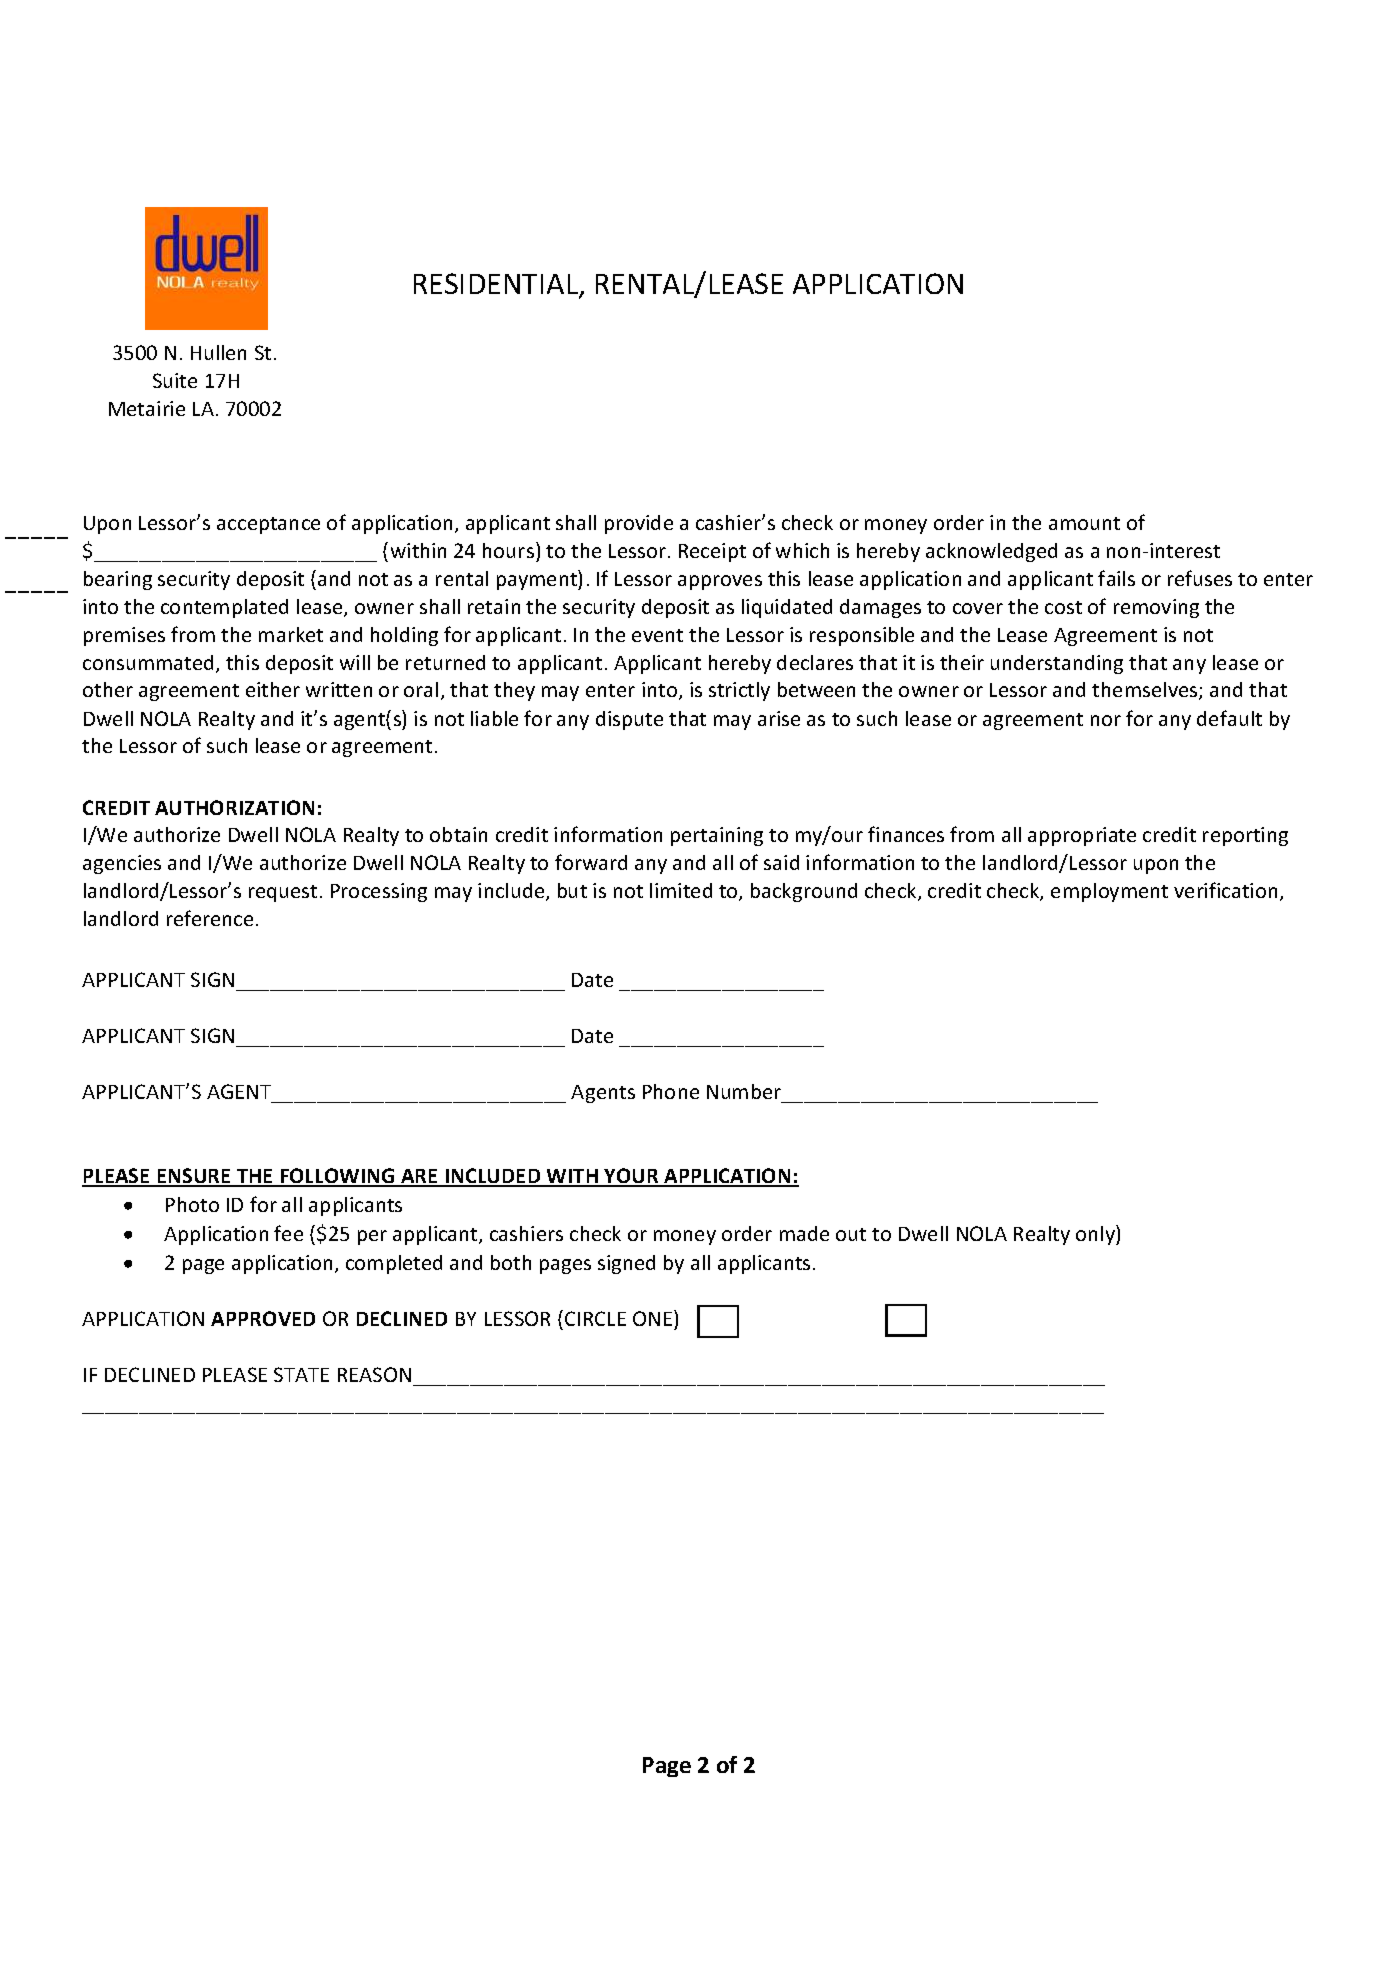 This page has width=1396, height=1976. Describe the element at coordinates (1084, 523) in the page. I see `amount` at that location.
